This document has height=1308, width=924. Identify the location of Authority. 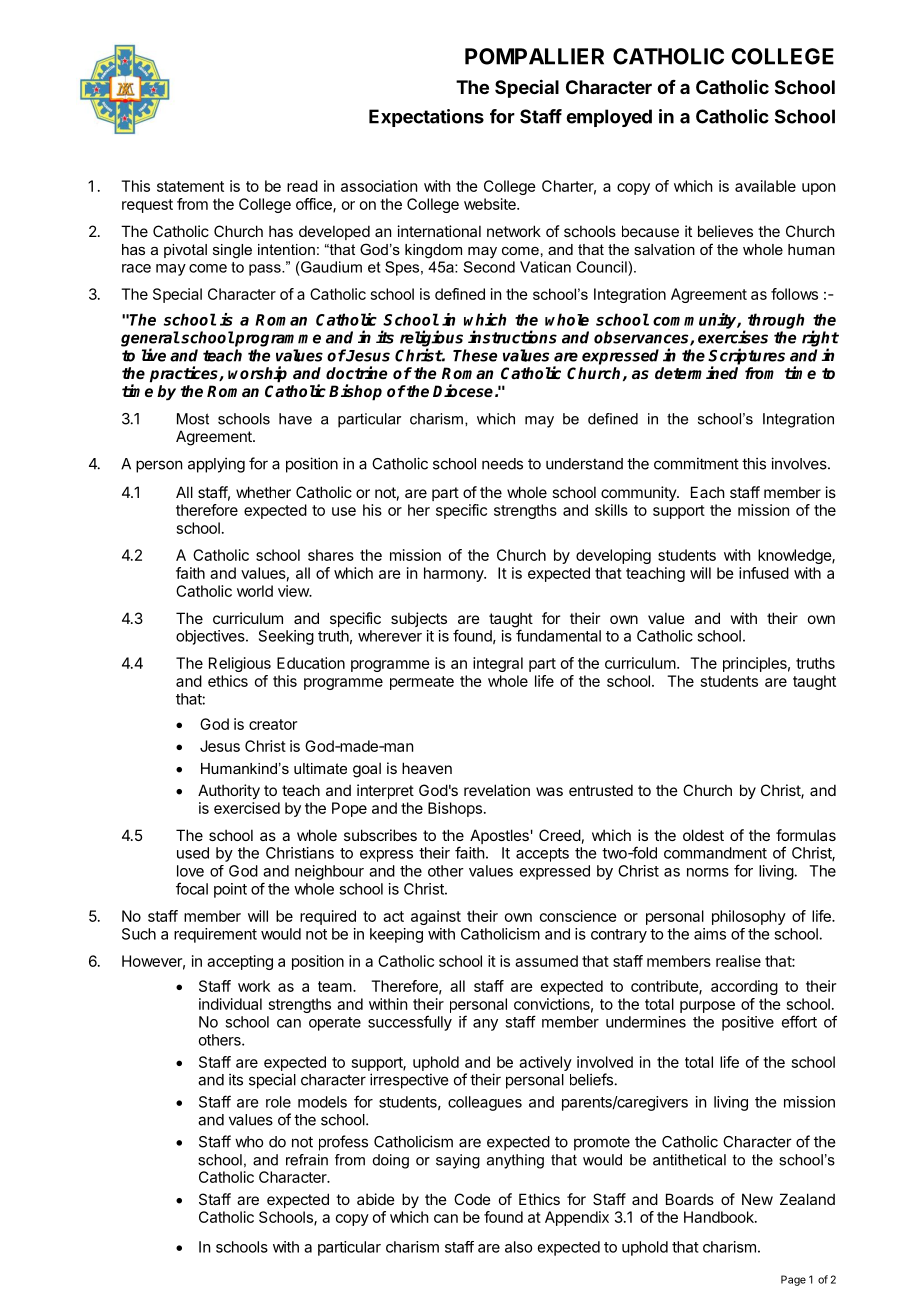
(229, 791).
